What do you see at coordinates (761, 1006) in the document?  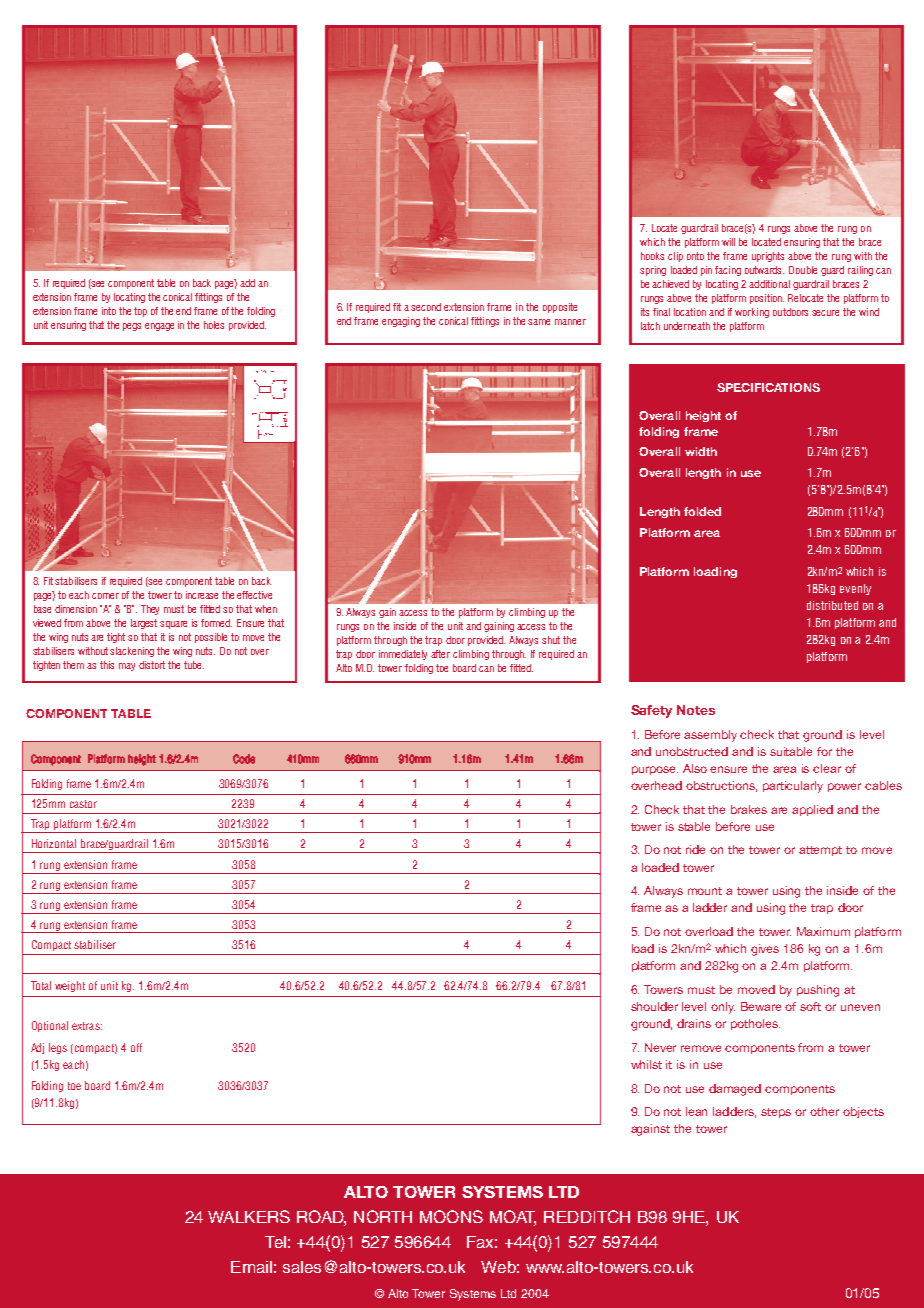 I see `Beware` at bounding box center [761, 1006].
